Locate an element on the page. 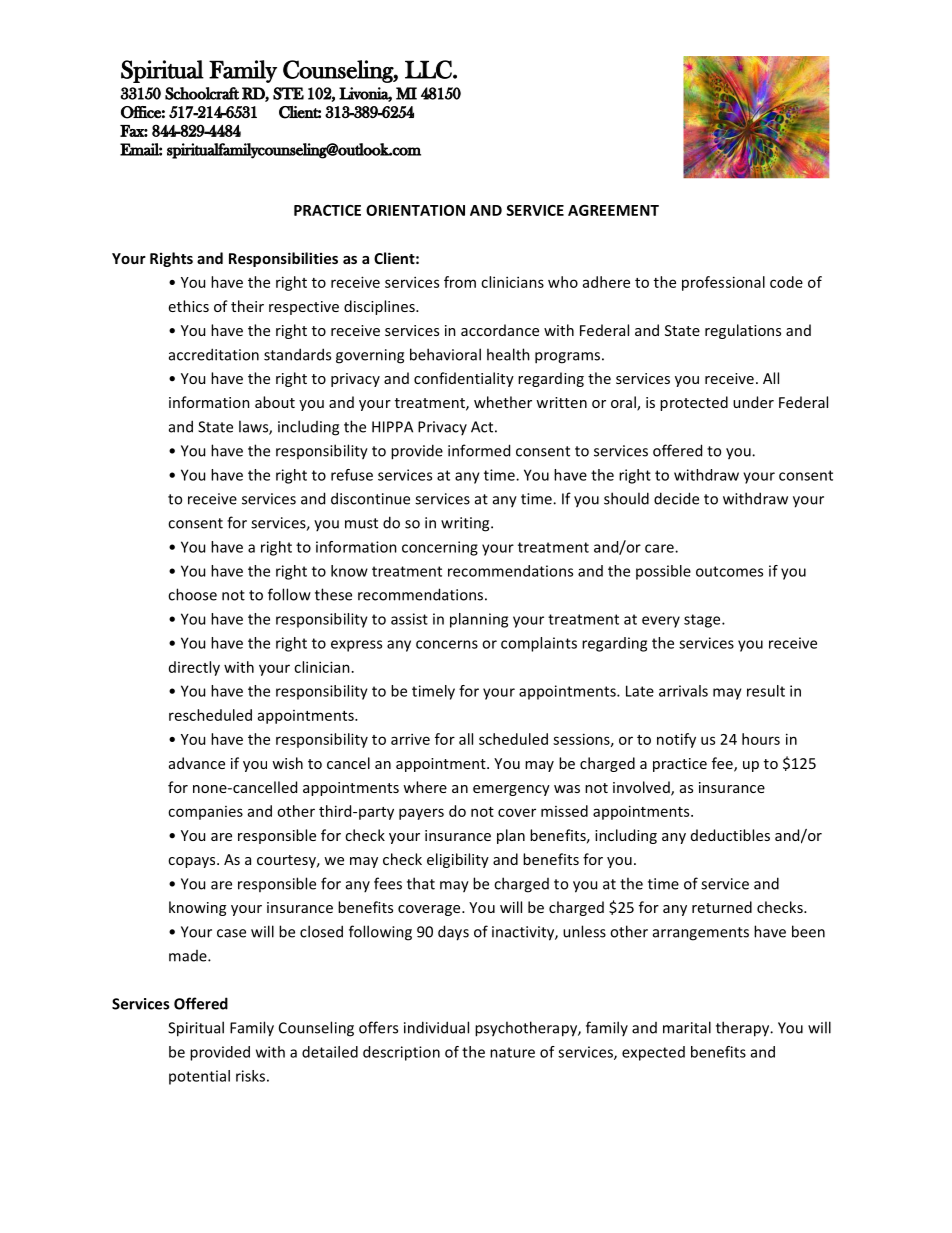 This page has height=1233, width=952. STE is located at coordinates (288, 93).
